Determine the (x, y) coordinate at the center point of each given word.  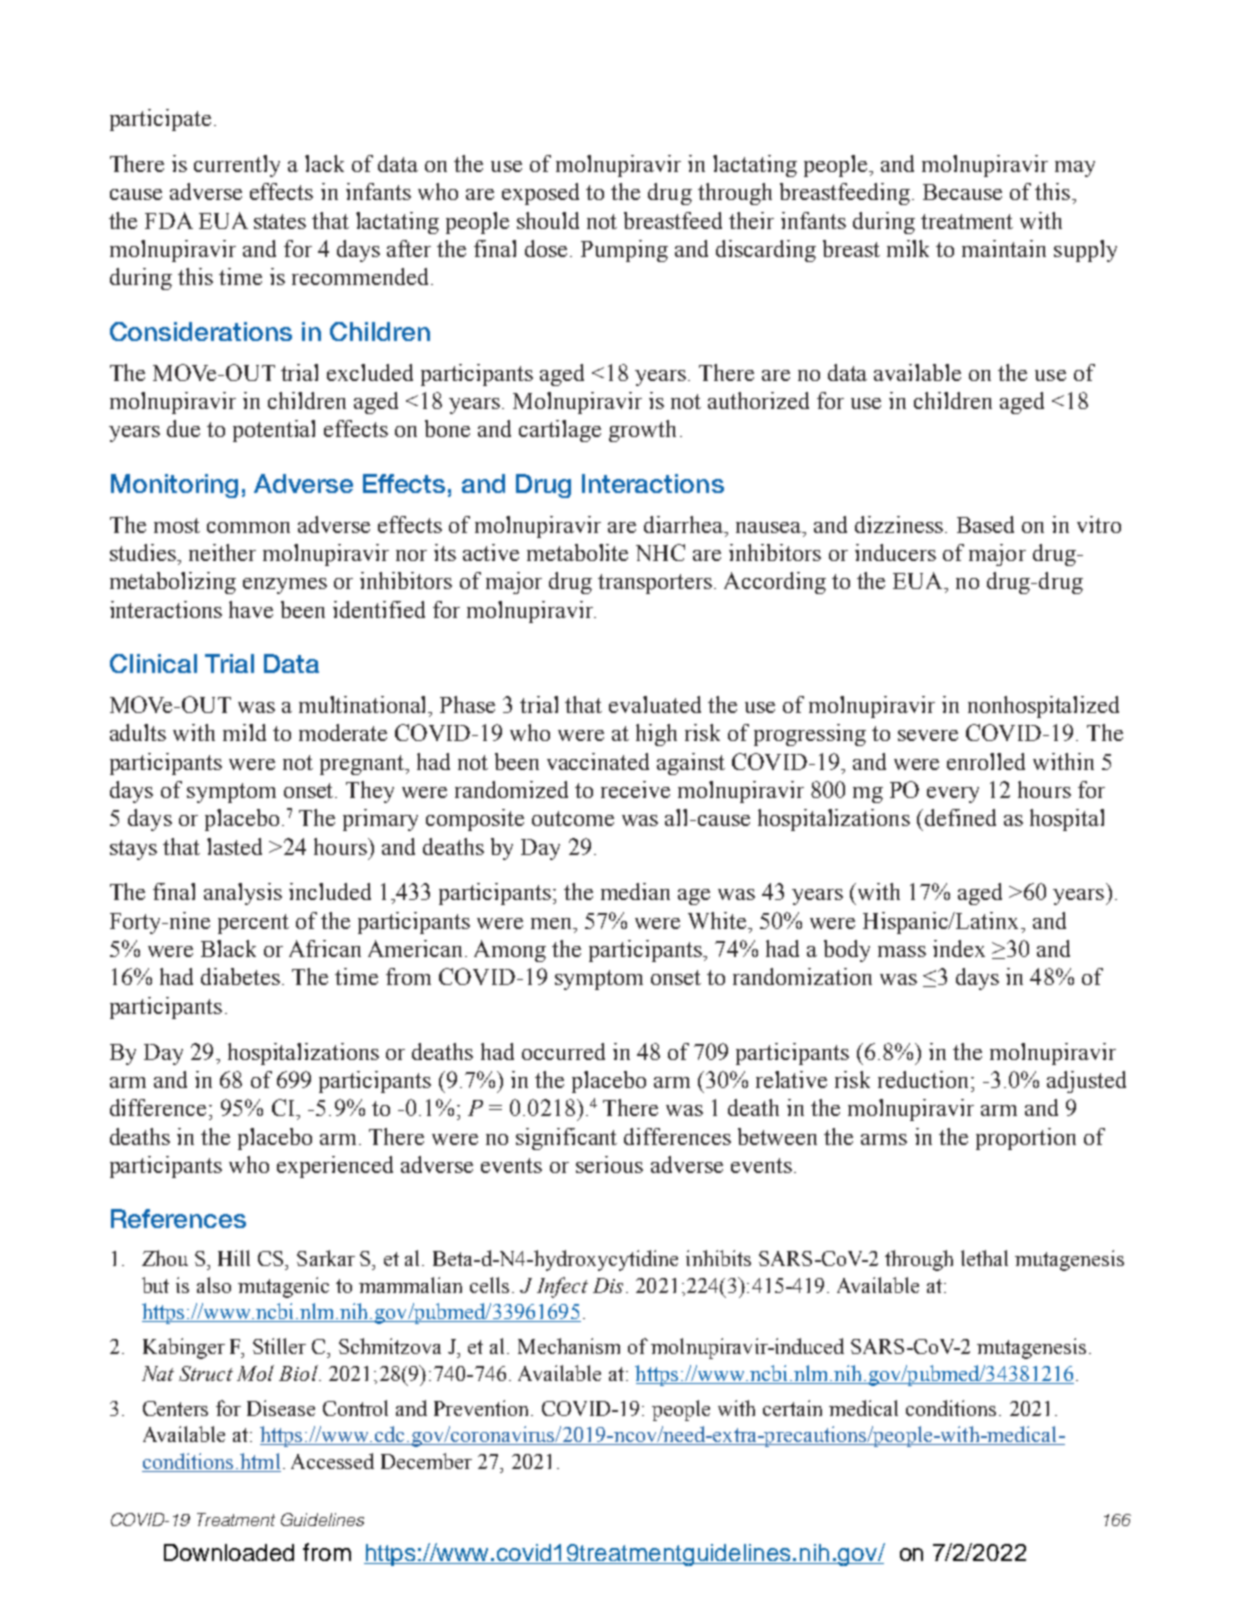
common (248, 527)
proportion (1026, 1139)
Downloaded (229, 1552)
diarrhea (684, 524)
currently (237, 166)
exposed (540, 194)
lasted (234, 846)
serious (609, 1164)
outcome (573, 818)
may (1075, 169)
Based (985, 524)
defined (960, 817)
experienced (335, 1167)
